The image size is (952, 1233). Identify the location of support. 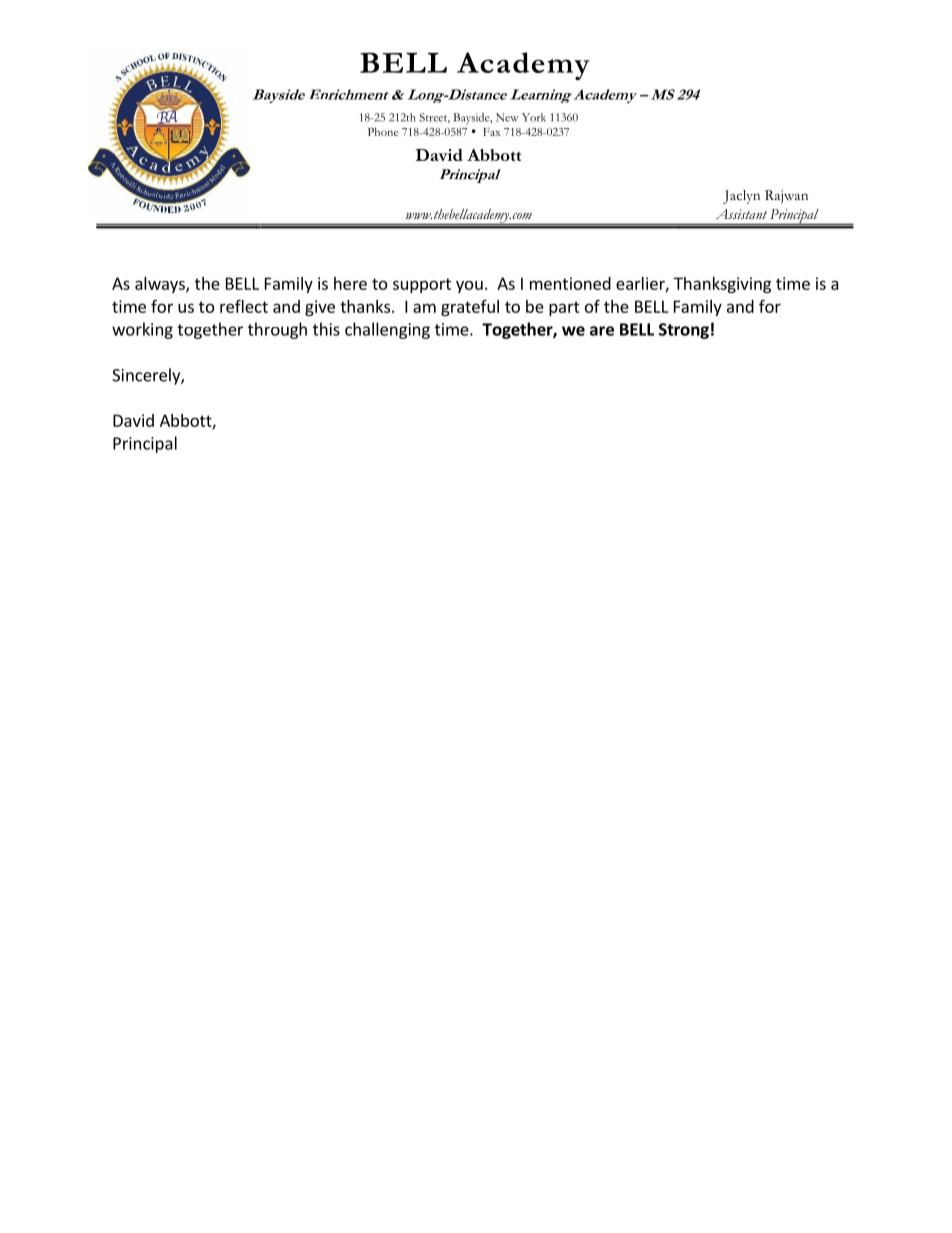
(422, 285).
